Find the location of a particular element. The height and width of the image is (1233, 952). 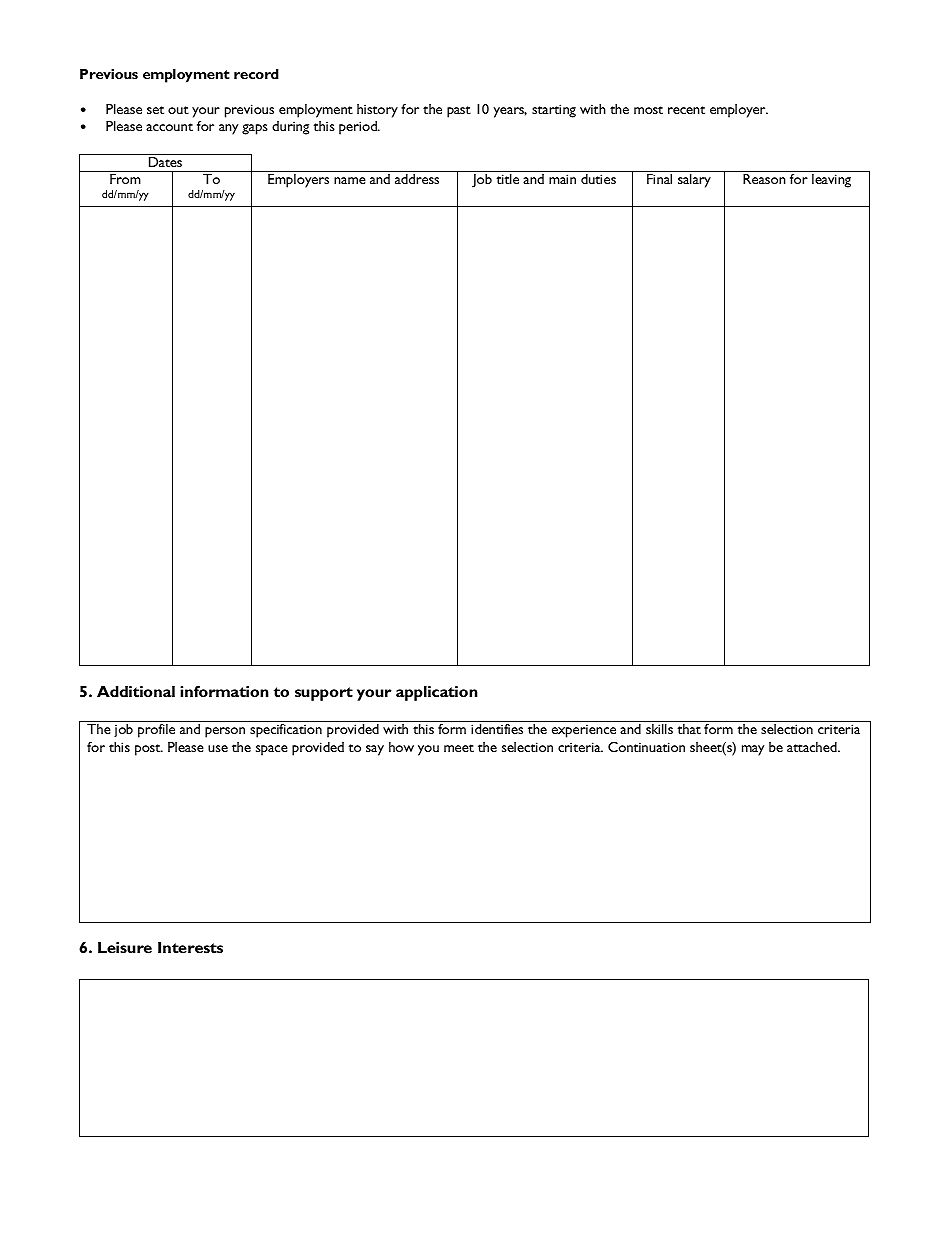

may is located at coordinates (753, 750).
